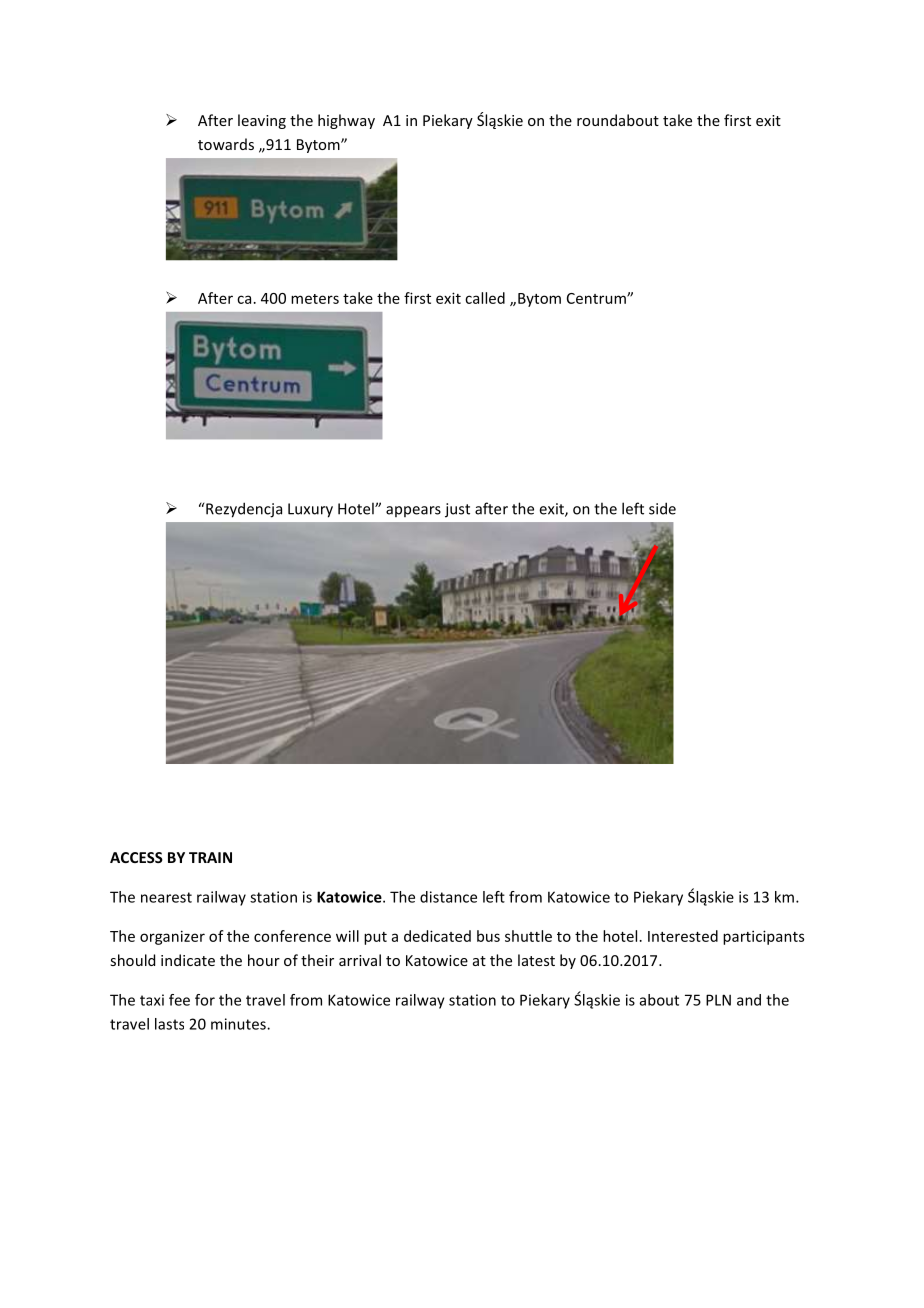 This screenshot has height=1308, width=924. I want to click on side, so click(662, 508).
